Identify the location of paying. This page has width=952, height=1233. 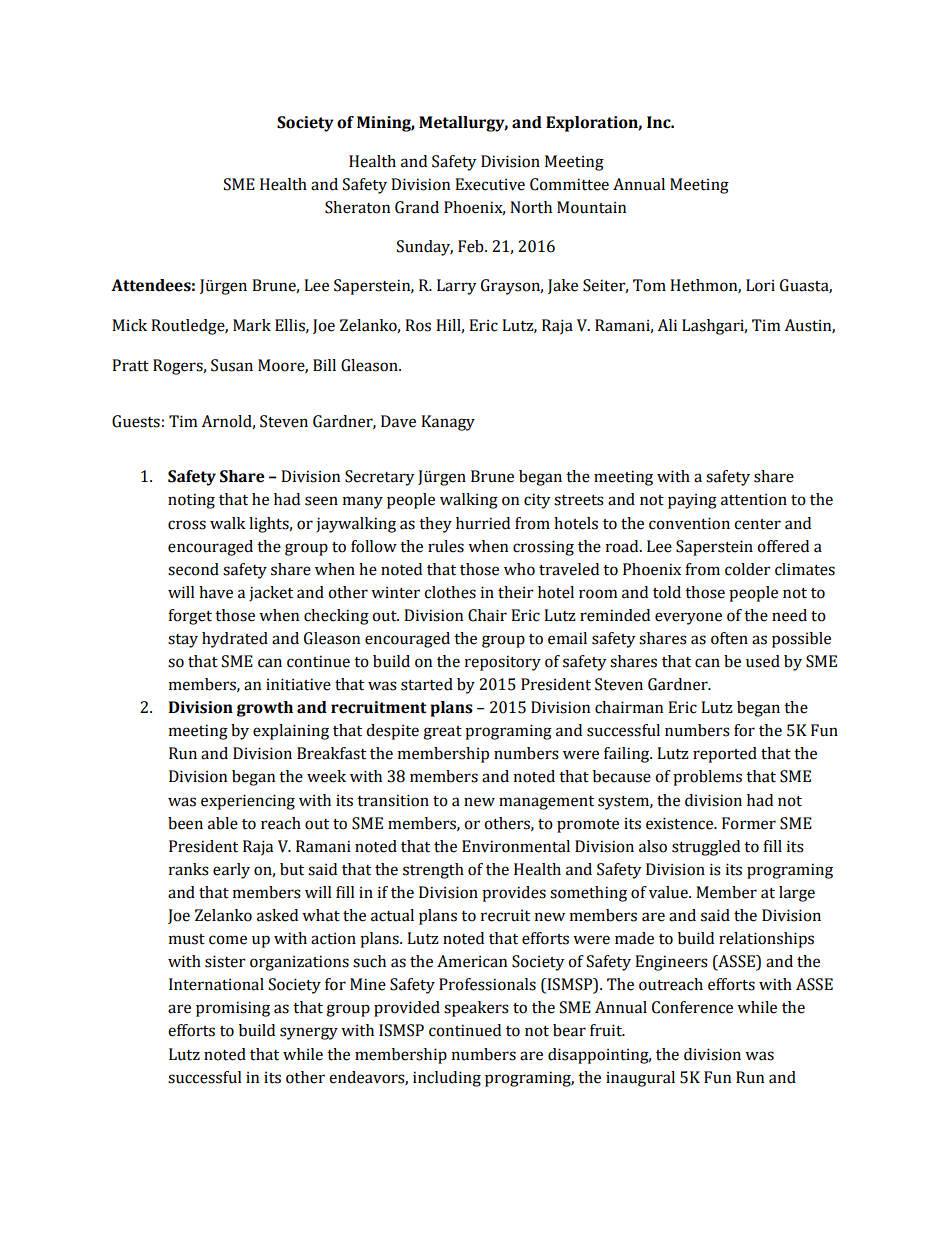
(692, 501).
